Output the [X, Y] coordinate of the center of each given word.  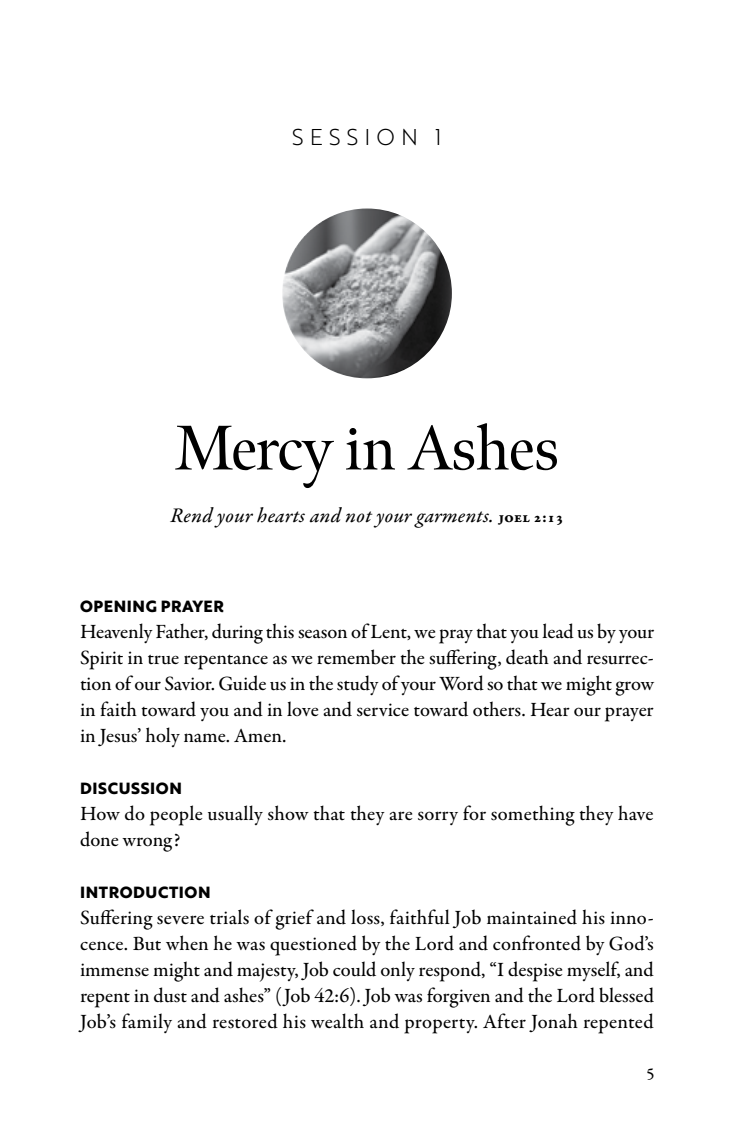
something [533, 815]
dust [170, 995]
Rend [192, 515]
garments [452, 519]
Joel [514, 520]
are [400, 815]
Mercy [254, 456]
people [176, 815]
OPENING [118, 606]
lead [558, 631]
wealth [337, 1021]
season [322, 634]
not [358, 517]
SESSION [354, 137]
